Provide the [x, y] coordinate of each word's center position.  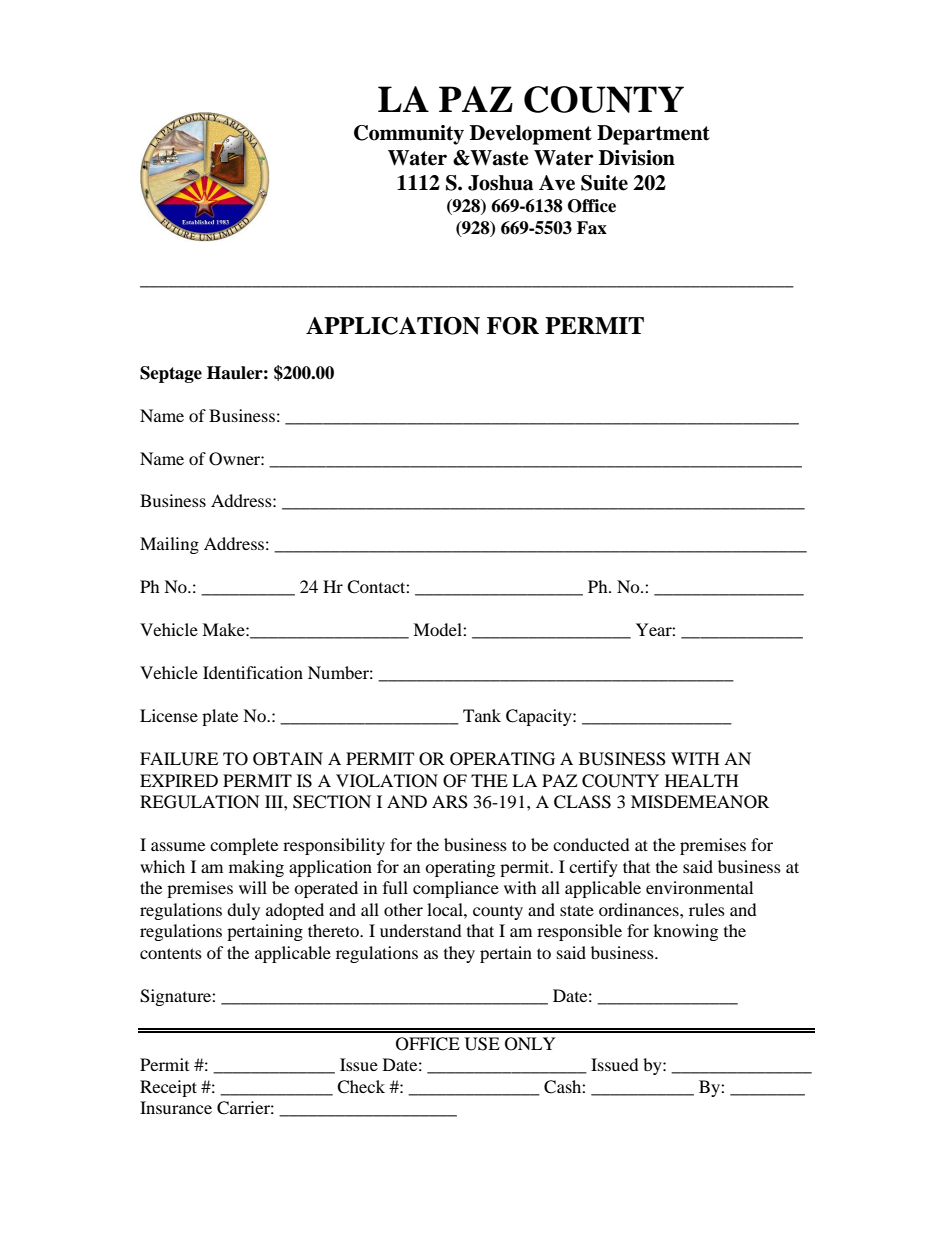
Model [438, 629]
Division [637, 158]
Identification [253, 672]
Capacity [540, 717]
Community [409, 135]
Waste [499, 158]
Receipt [168, 1088]
